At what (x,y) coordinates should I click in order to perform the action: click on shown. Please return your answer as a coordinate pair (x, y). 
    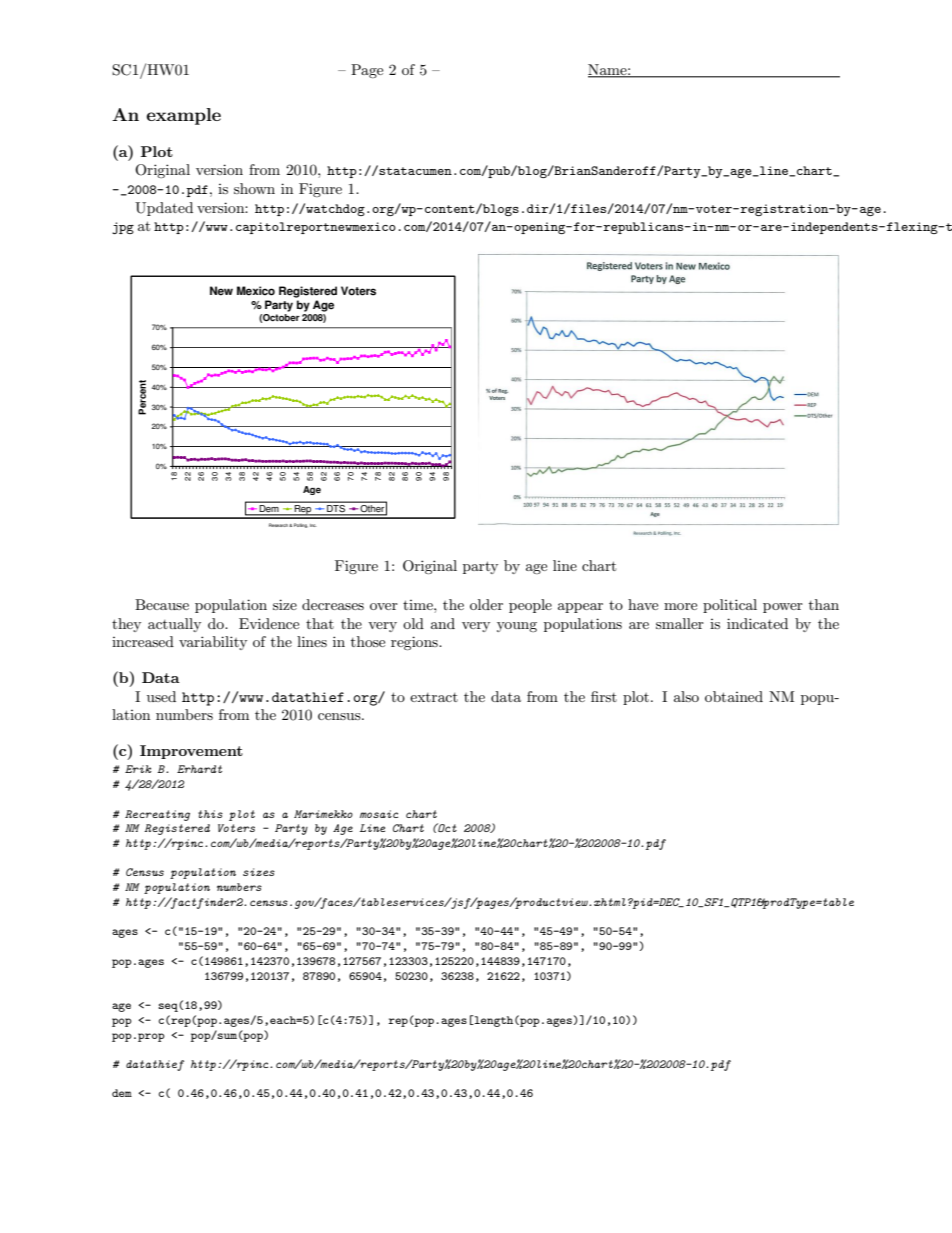
    Looking at the image, I should click on (254, 188).
